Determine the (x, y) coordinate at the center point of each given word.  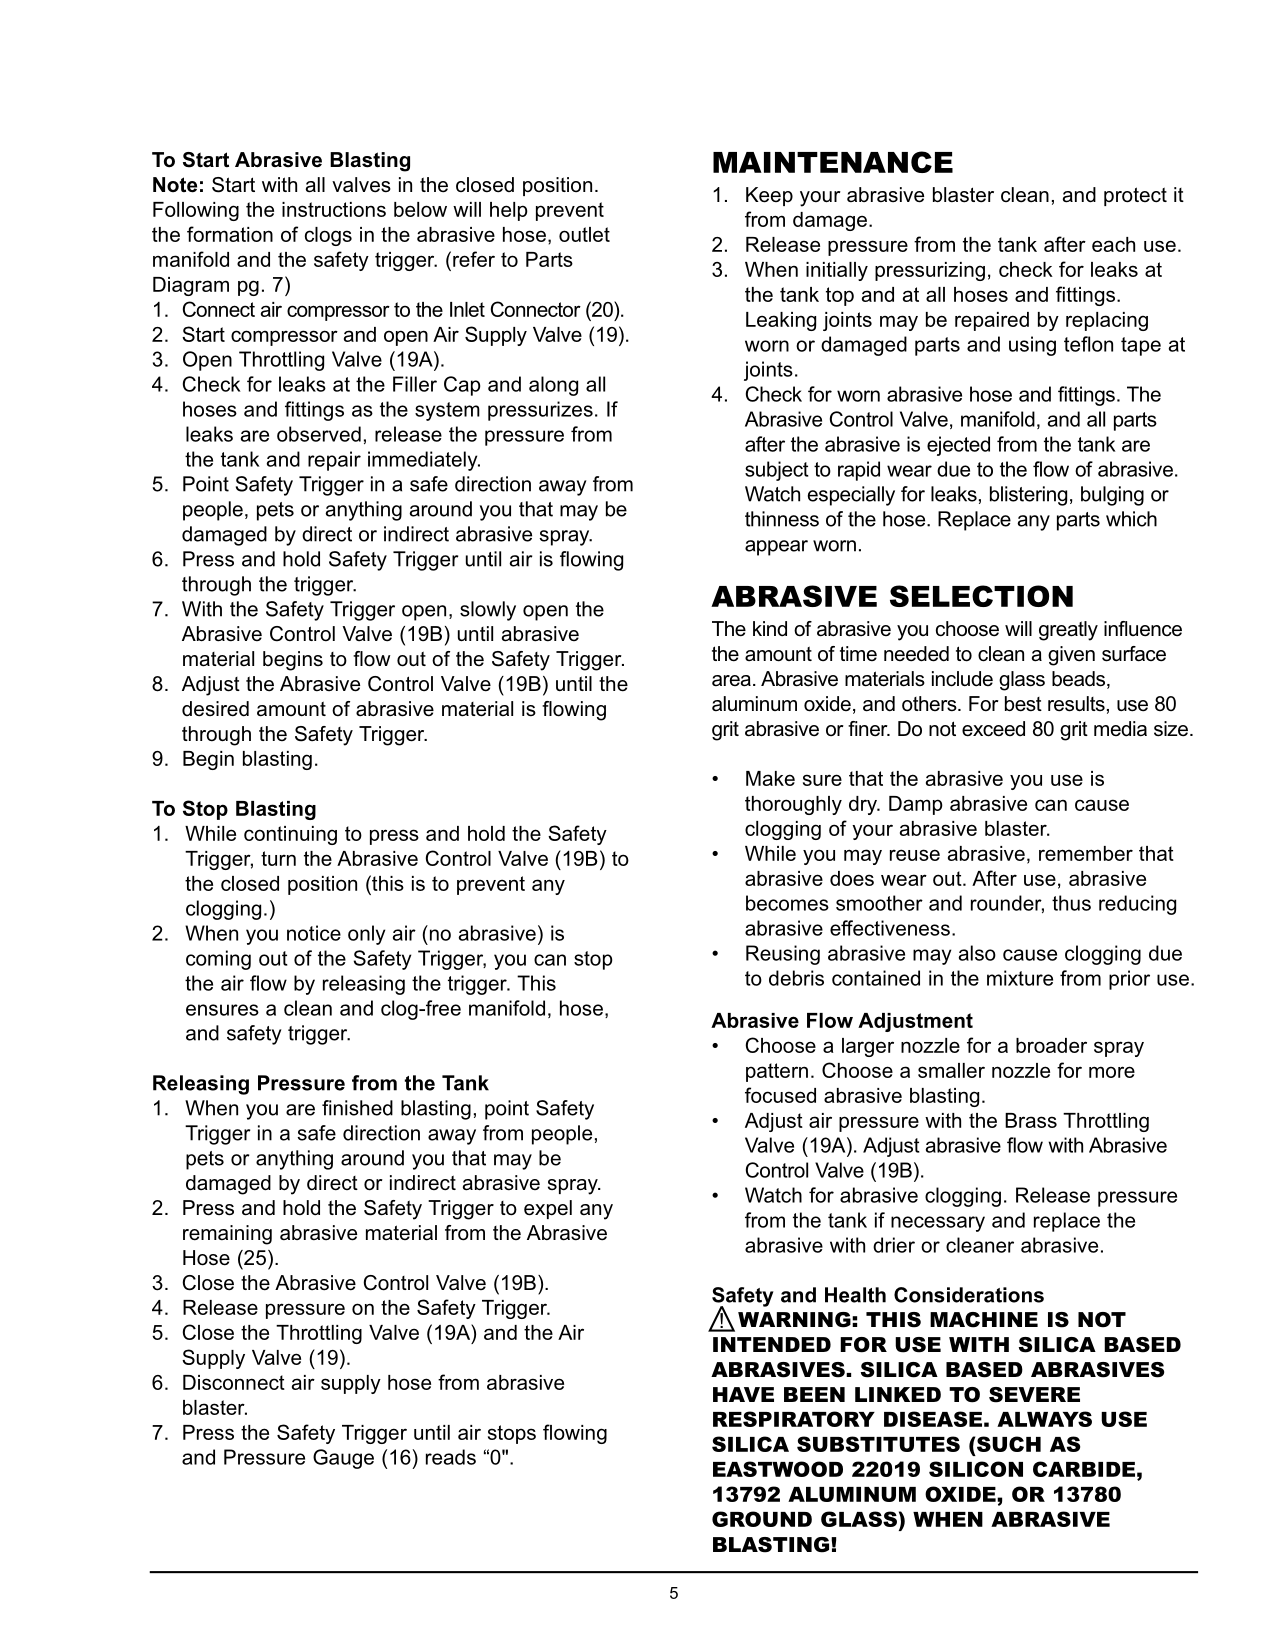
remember (1086, 853)
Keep (769, 196)
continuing (290, 835)
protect (1135, 196)
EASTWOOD (778, 1469)
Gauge (343, 1459)
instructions (334, 209)
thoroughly (793, 805)
